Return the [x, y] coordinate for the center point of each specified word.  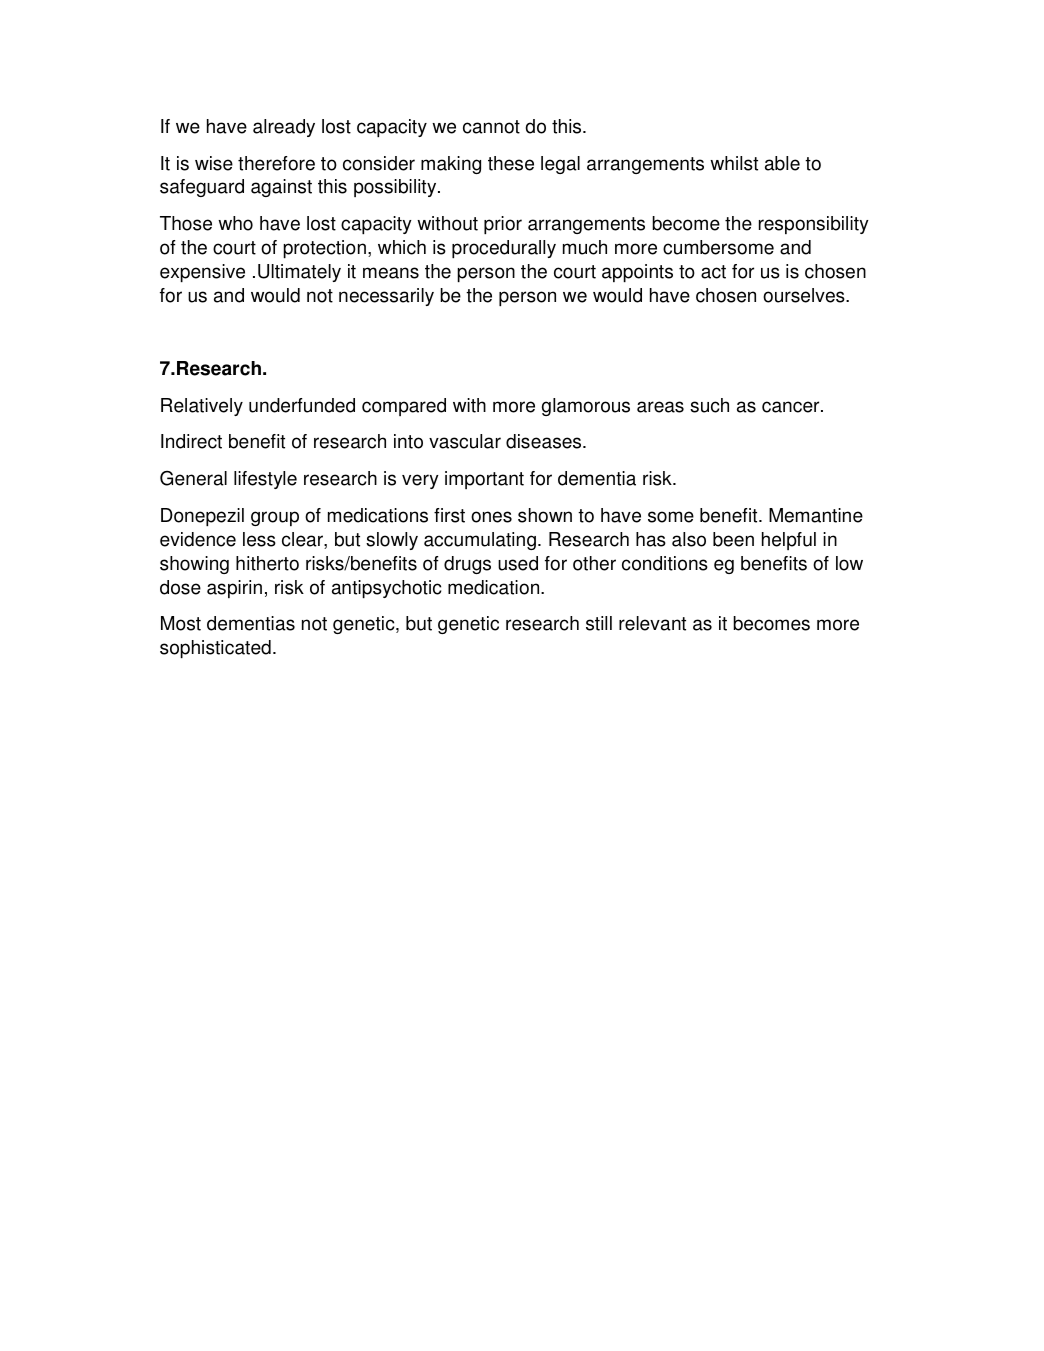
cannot [491, 127]
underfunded [302, 405]
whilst [734, 163]
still [599, 623]
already [284, 128]
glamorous [586, 407]
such [709, 405]
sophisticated [215, 649]
